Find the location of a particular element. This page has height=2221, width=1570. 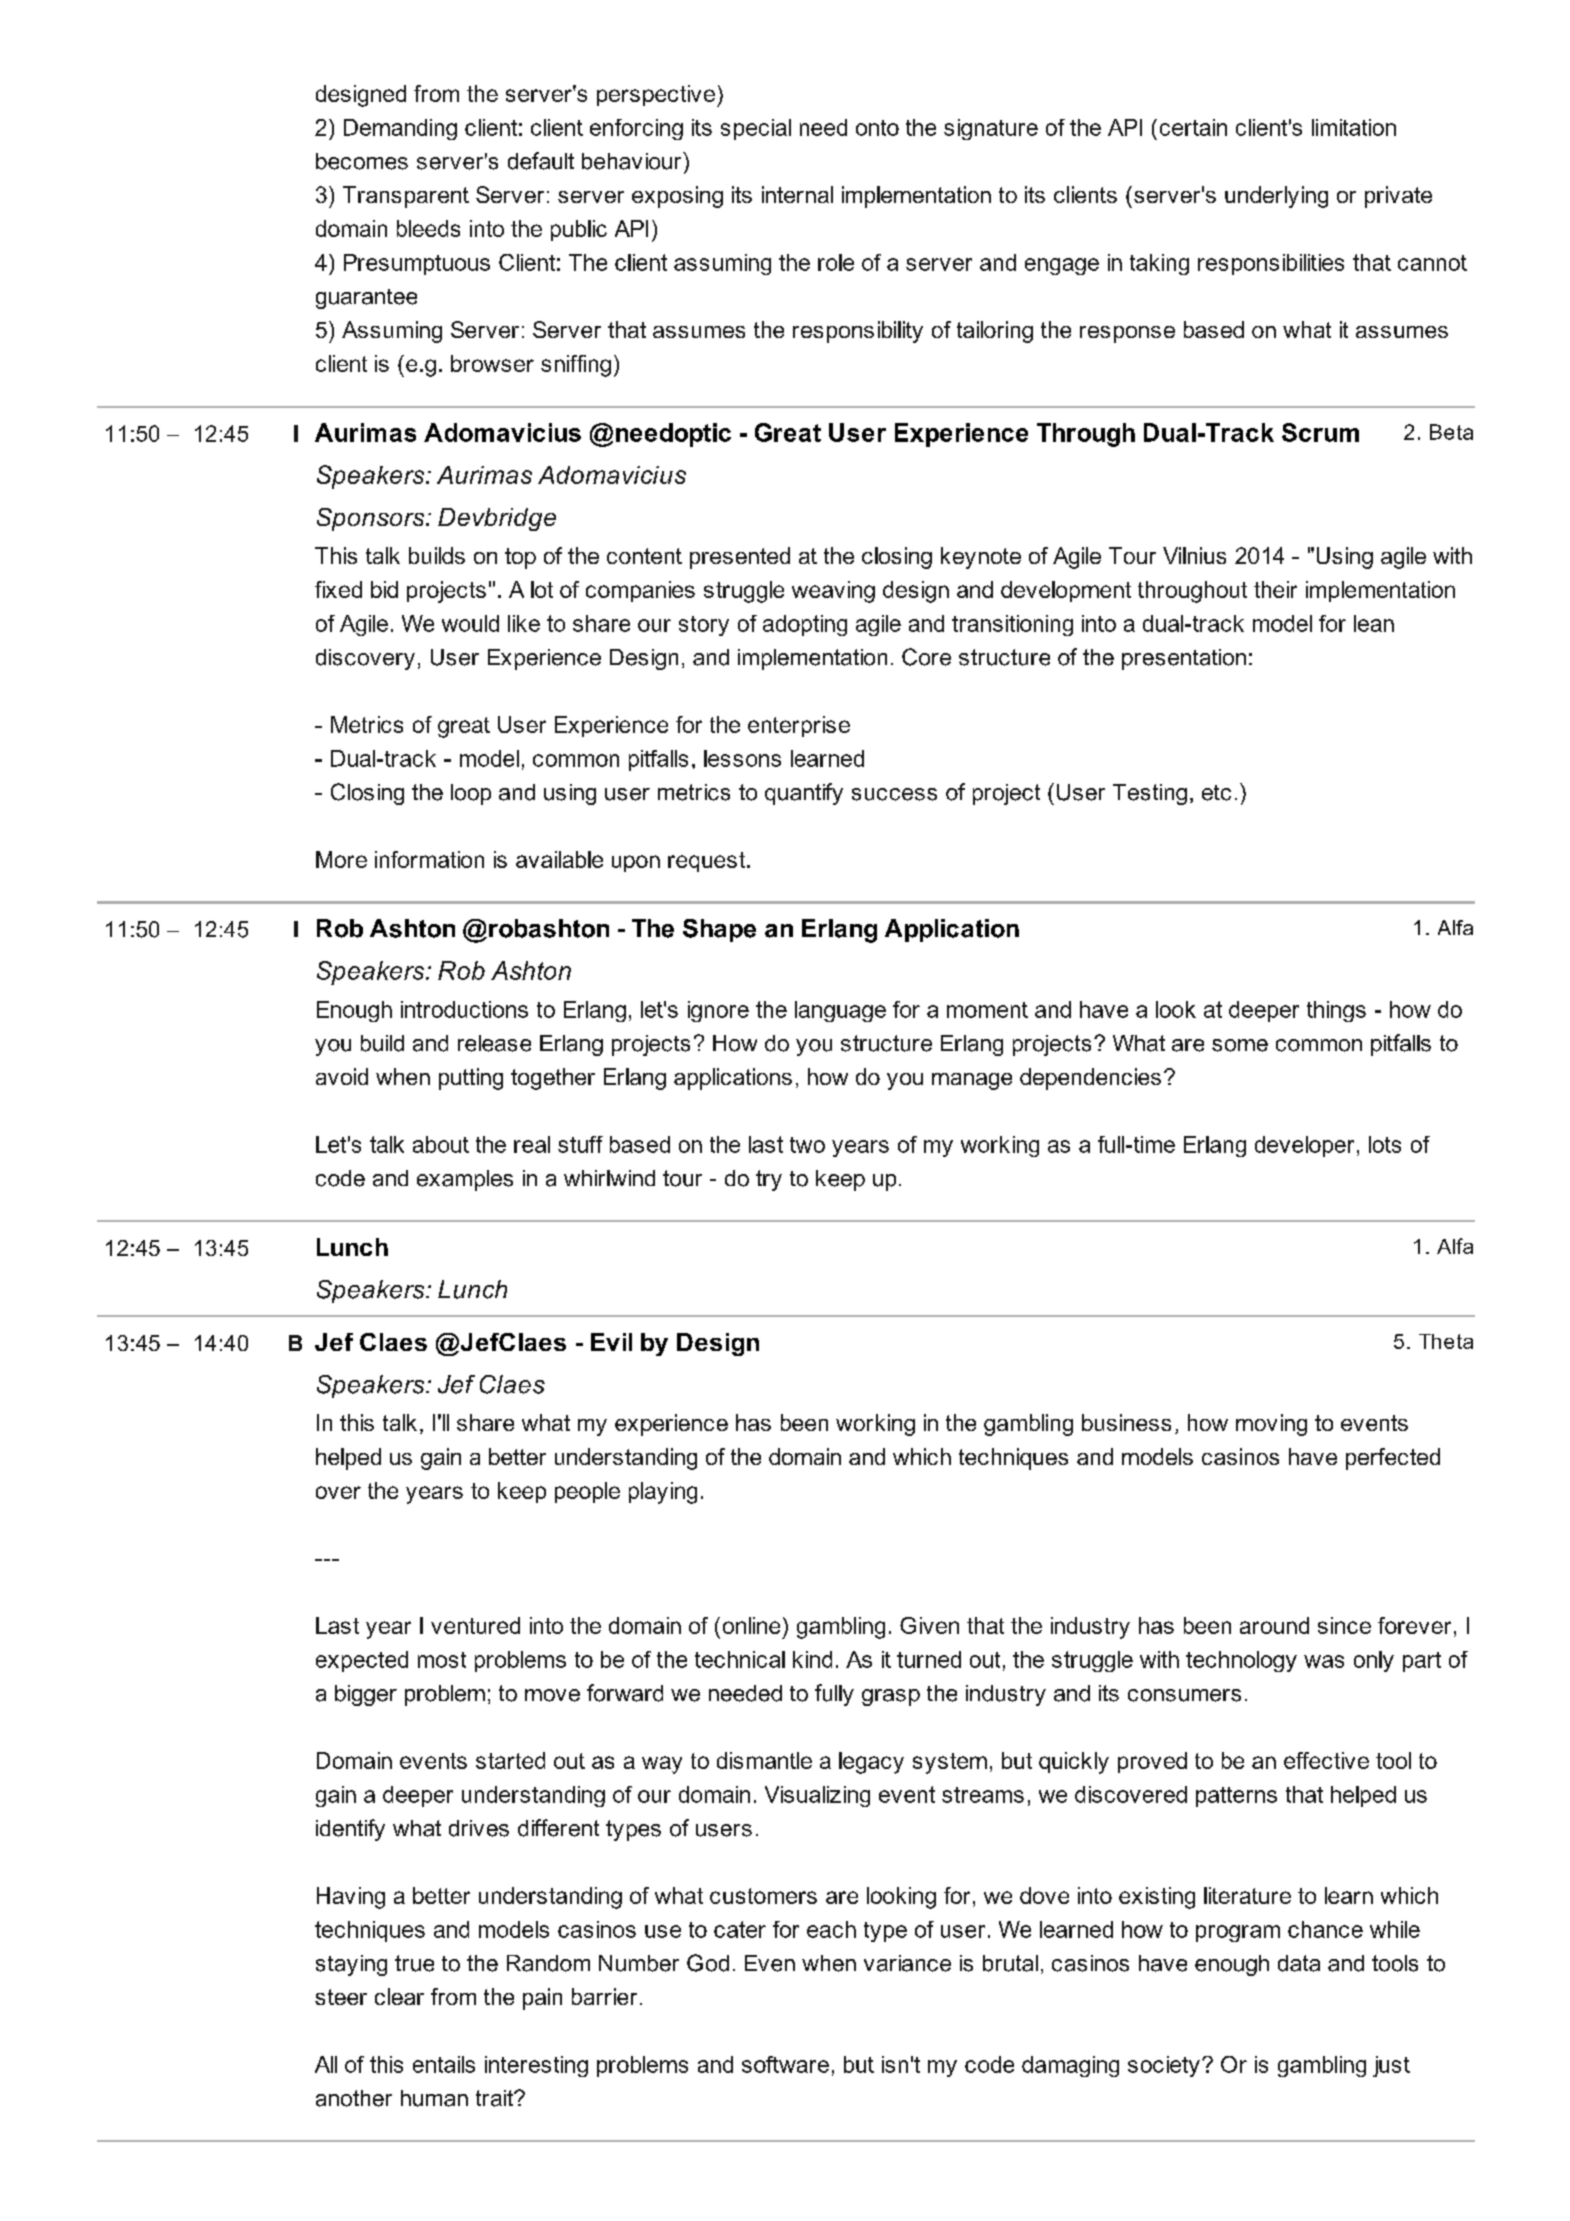

variance is located at coordinates (907, 1963).
